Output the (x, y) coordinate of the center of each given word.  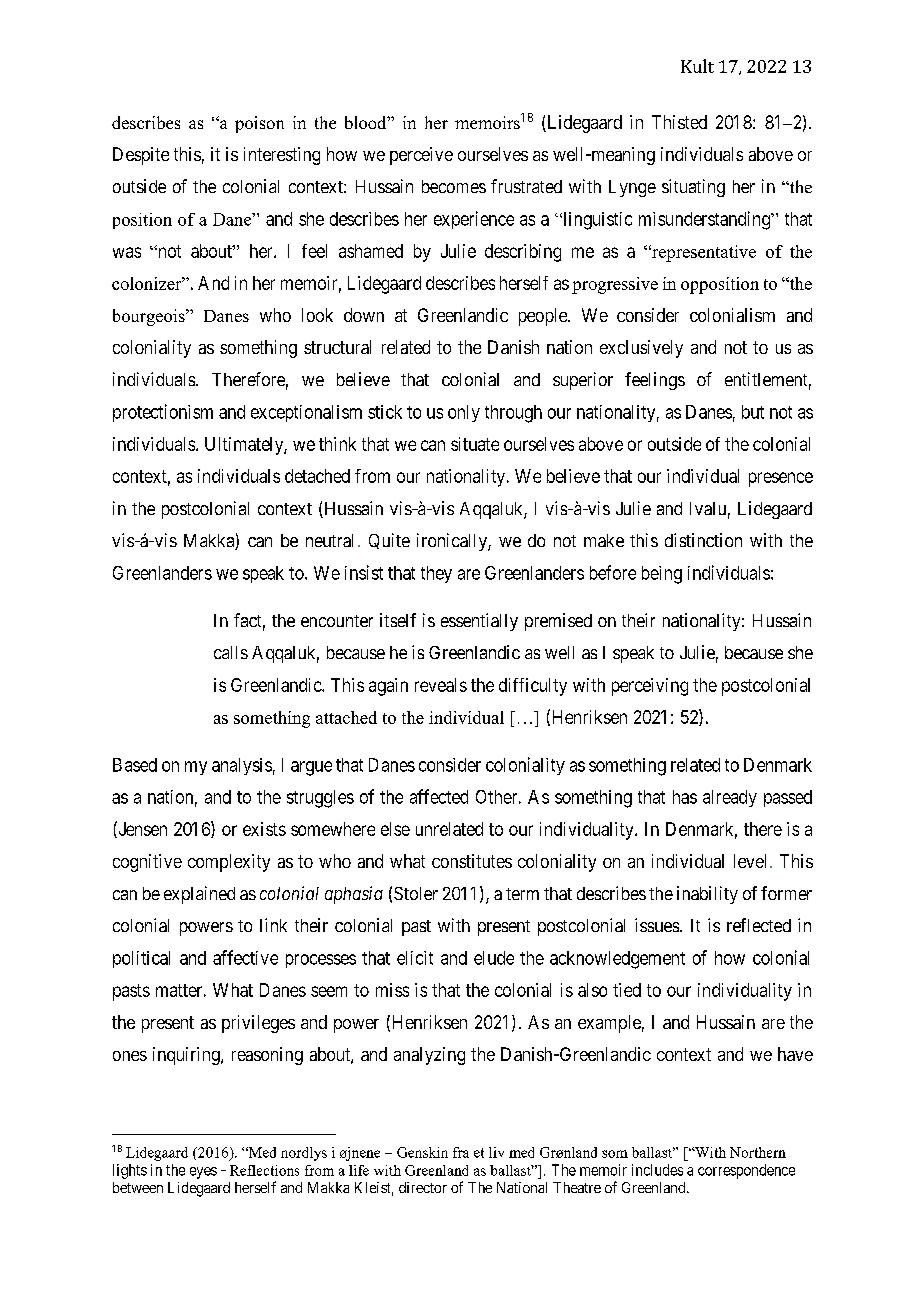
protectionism (163, 413)
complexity (229, 863)
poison (259, 124)
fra (461, 1152)
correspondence (746, 1171)
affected (439, 796)
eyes (203, 1173)
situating (693, 188)
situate (475, 444)
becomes (454, 186)
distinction (703, 540)
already (730, 798)
